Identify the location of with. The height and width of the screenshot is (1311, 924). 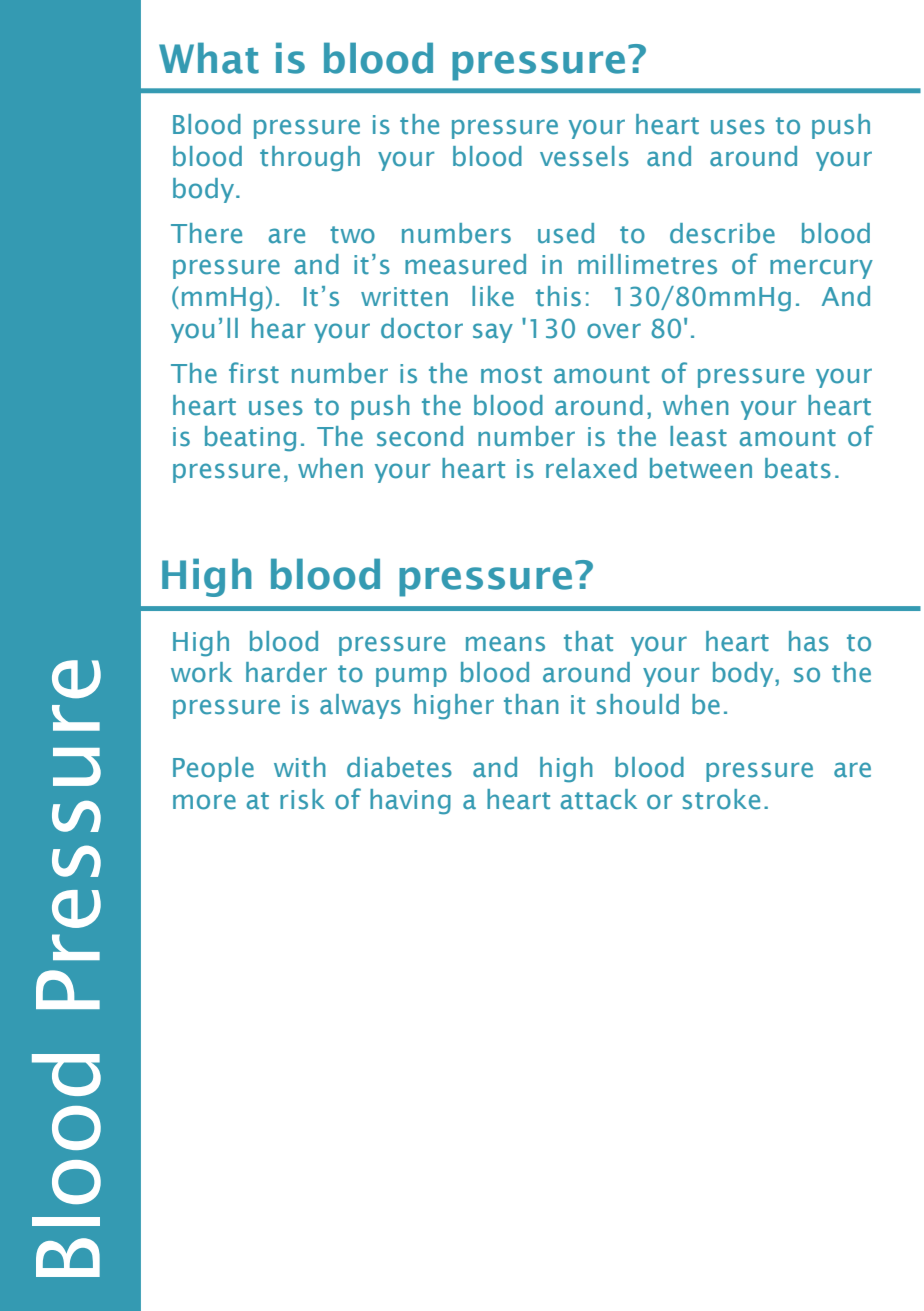
(300, 767).
